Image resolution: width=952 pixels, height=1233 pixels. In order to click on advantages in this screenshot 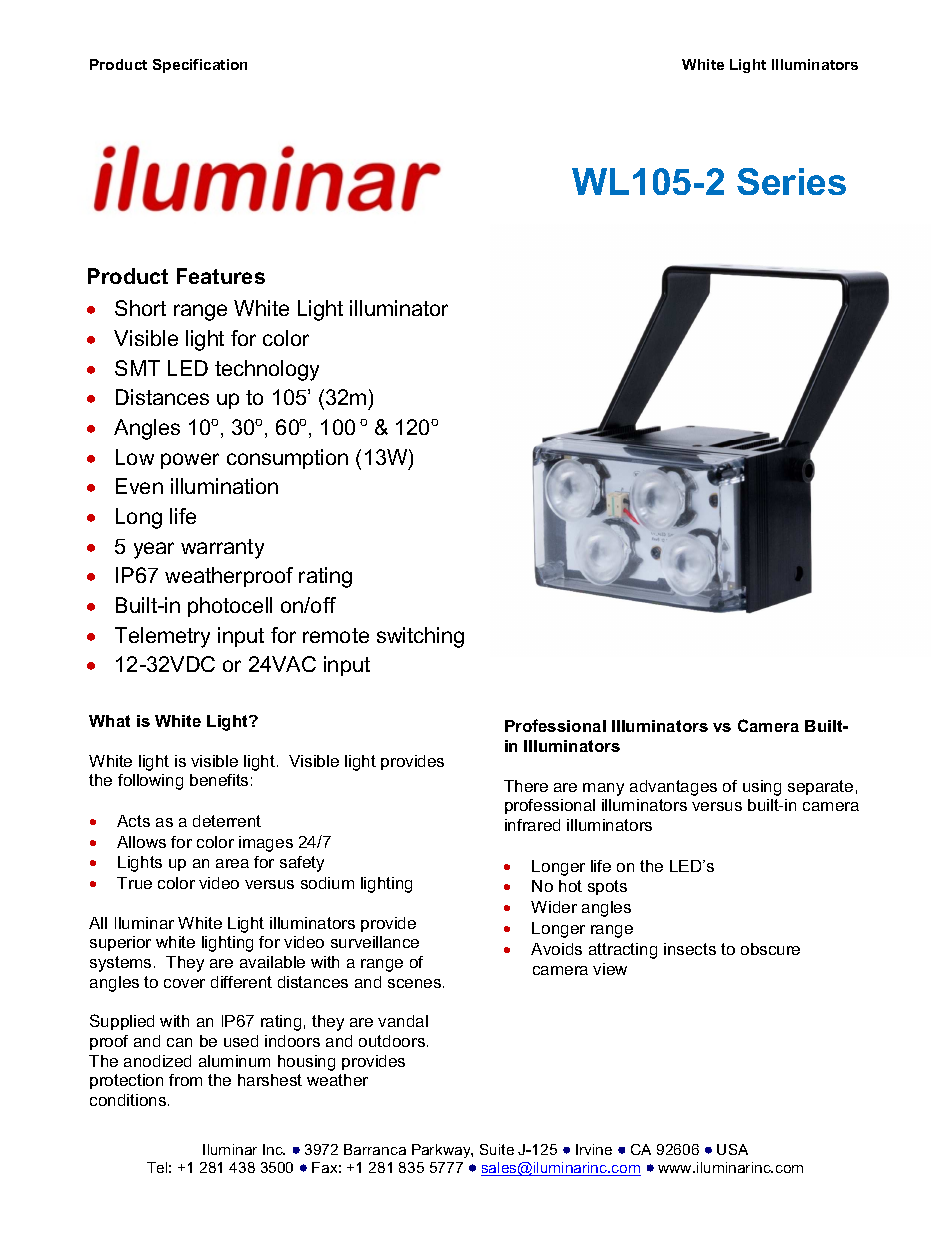, I will do `click(673, 788)`.
